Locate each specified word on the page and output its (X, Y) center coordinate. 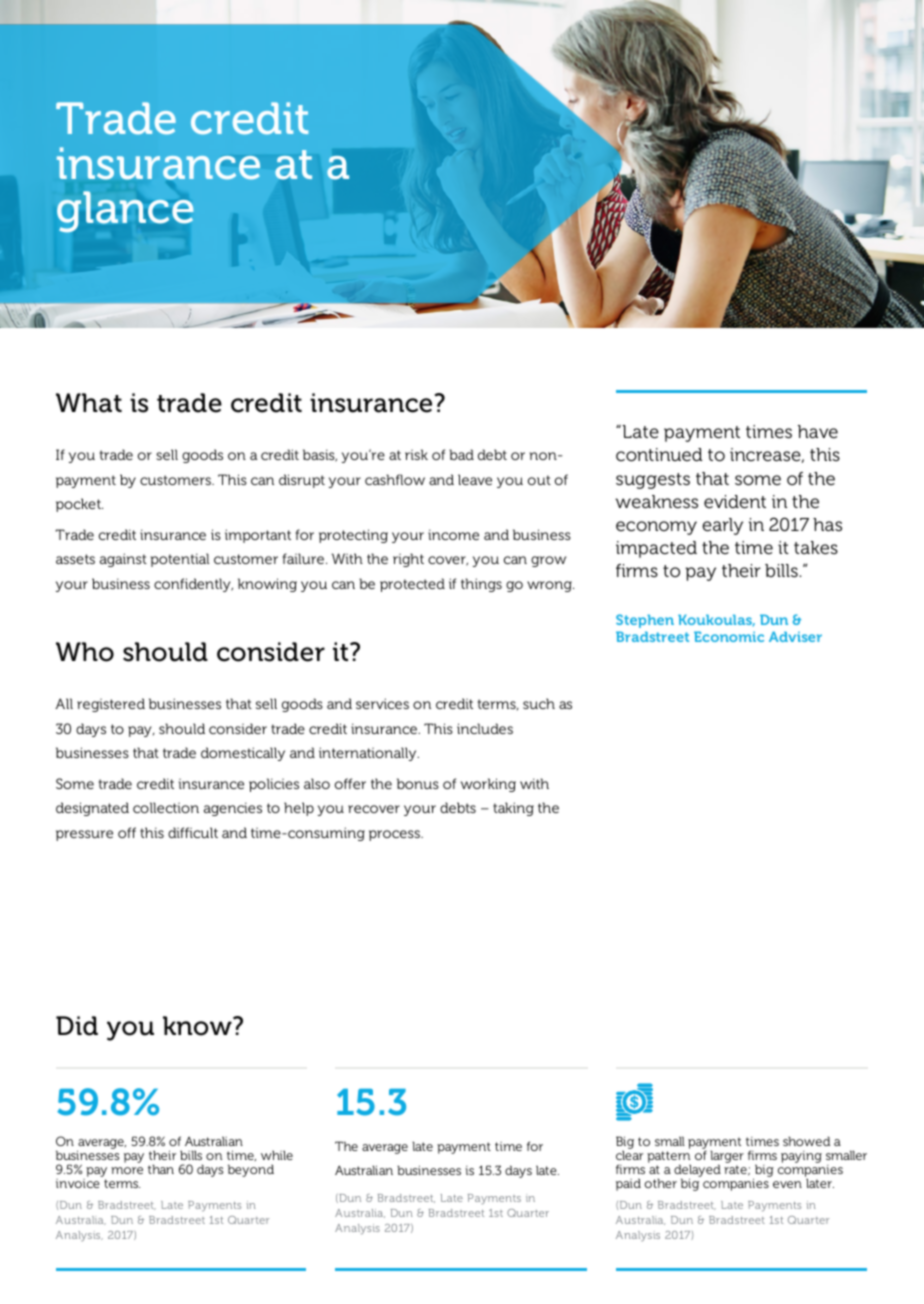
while (277, 1155)
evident (735, 502)
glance (125, 212)
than (161, 1169)
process (396, 835)
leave (475, 479)
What (89, 403)
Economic (729, 636)
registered (111, 705)
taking (513, 809)
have (818, 431)
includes (485, 728)
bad (461, 454)
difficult (193, 832)
